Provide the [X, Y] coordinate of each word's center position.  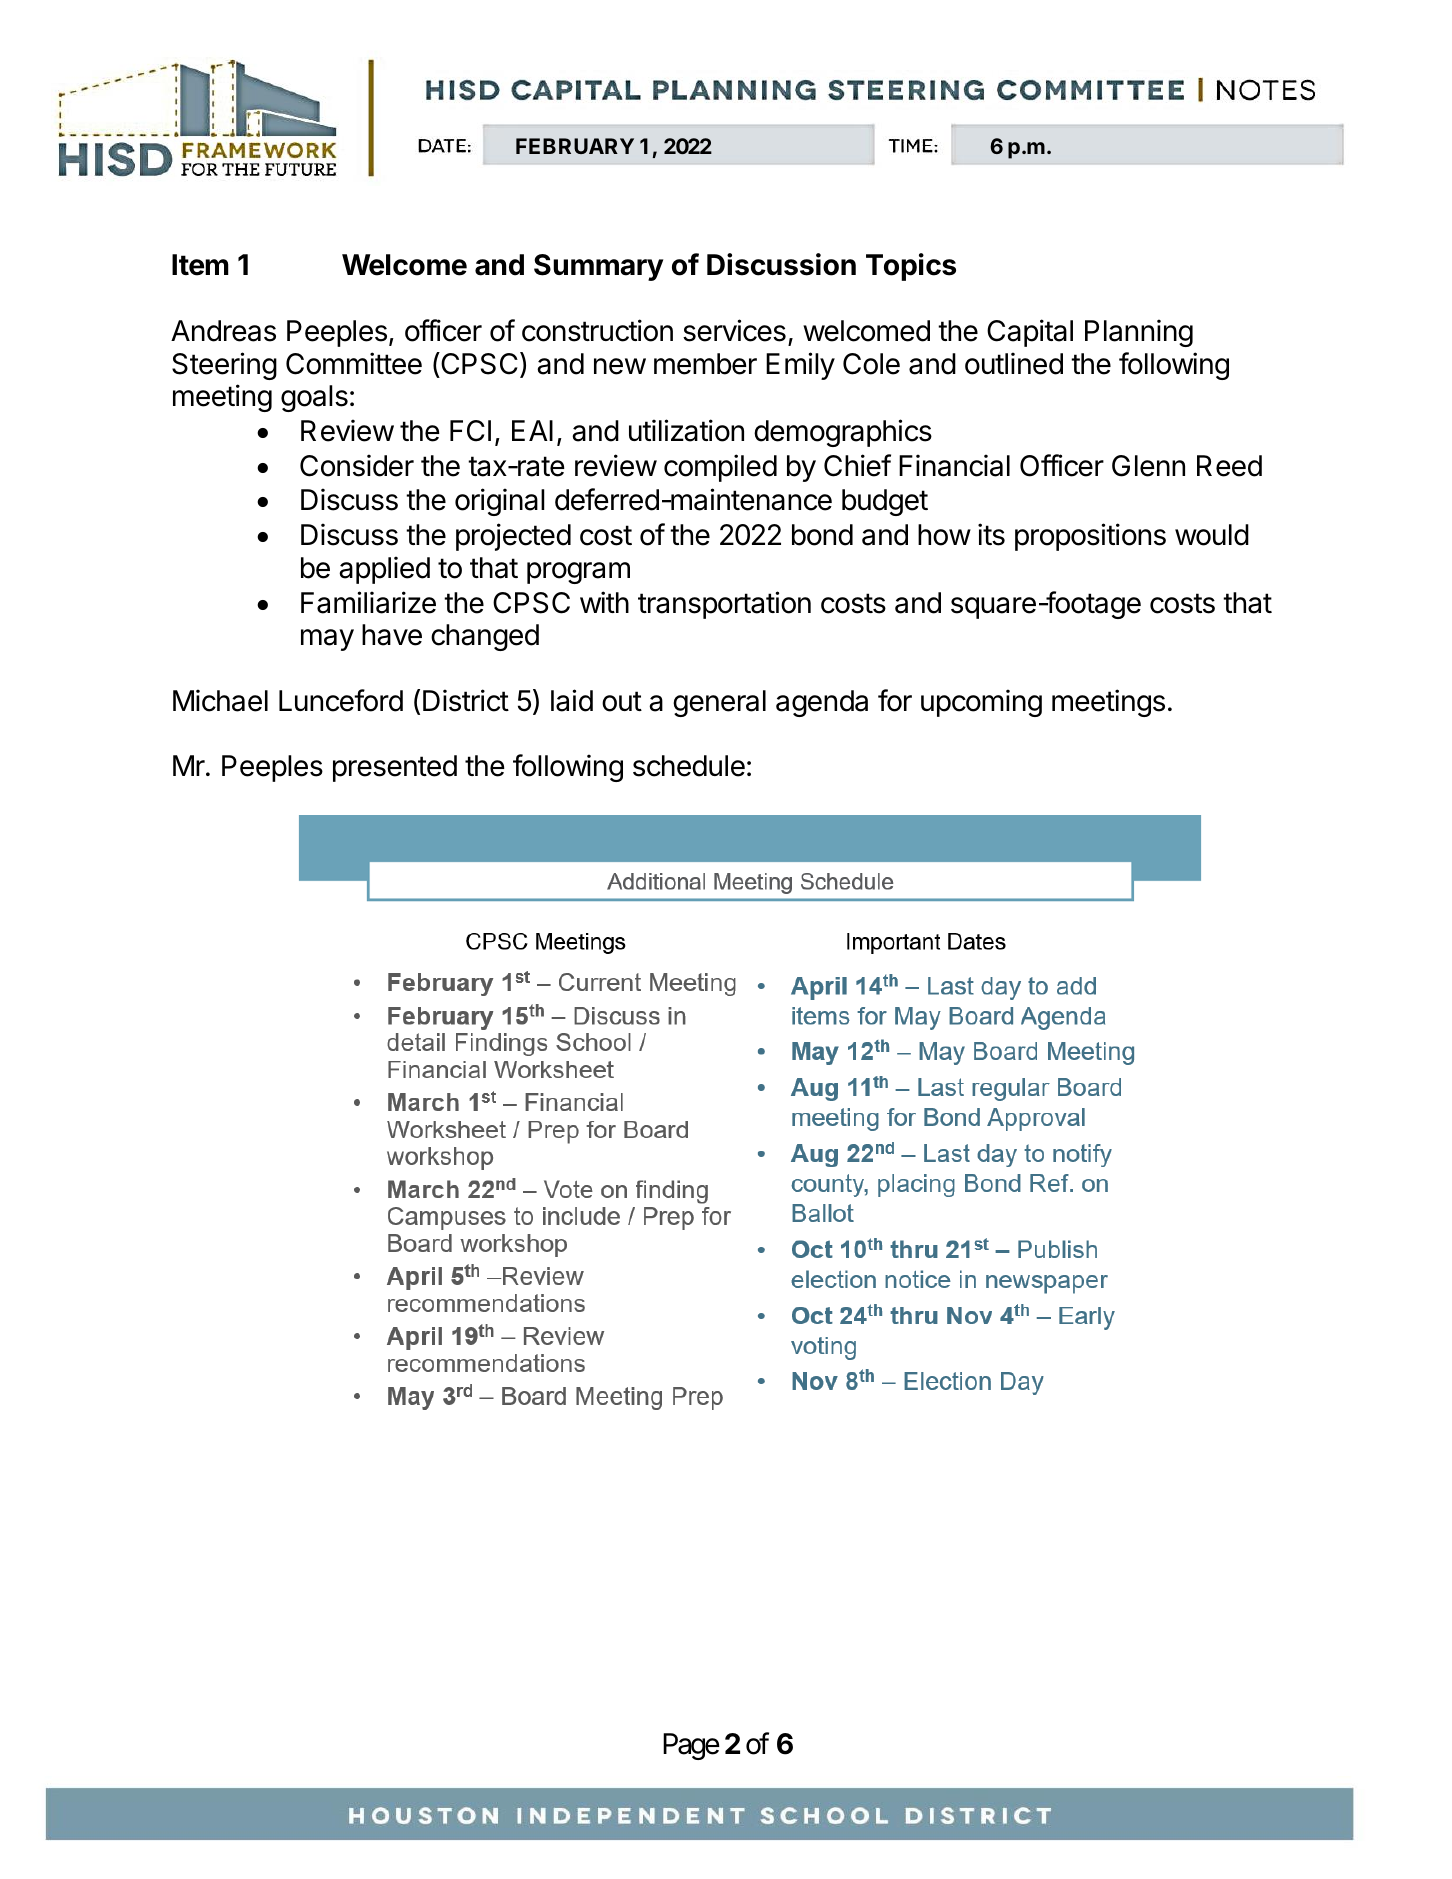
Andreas [223, 331]
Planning [1139, 333]
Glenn [1148, 466]
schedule [689, 766]
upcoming [981, 703]
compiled [720, 468]
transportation [724, 605]
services [734, 330]
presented [395, 768]
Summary [598, 267]
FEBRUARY [575, 146]
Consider [357, 465]
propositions [1090, 537]
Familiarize [368, 602]
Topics [911, 267]
